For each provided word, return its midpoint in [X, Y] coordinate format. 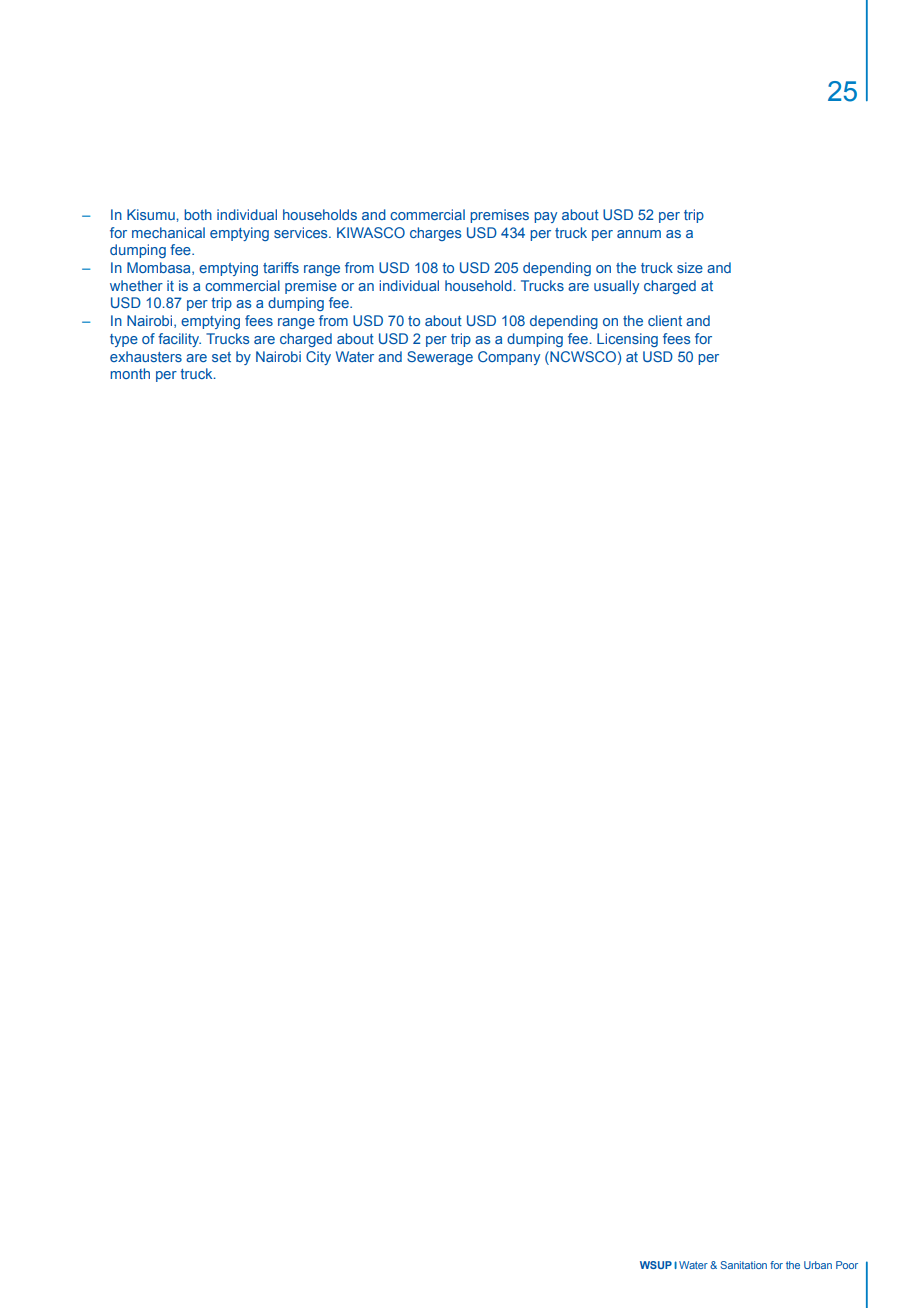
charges [435, 234]
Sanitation [744, 1265]
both [198, 214]
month [130, 373]
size [690, 267]
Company [509, 358]
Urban [818, 1265]
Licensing [627, 340]
